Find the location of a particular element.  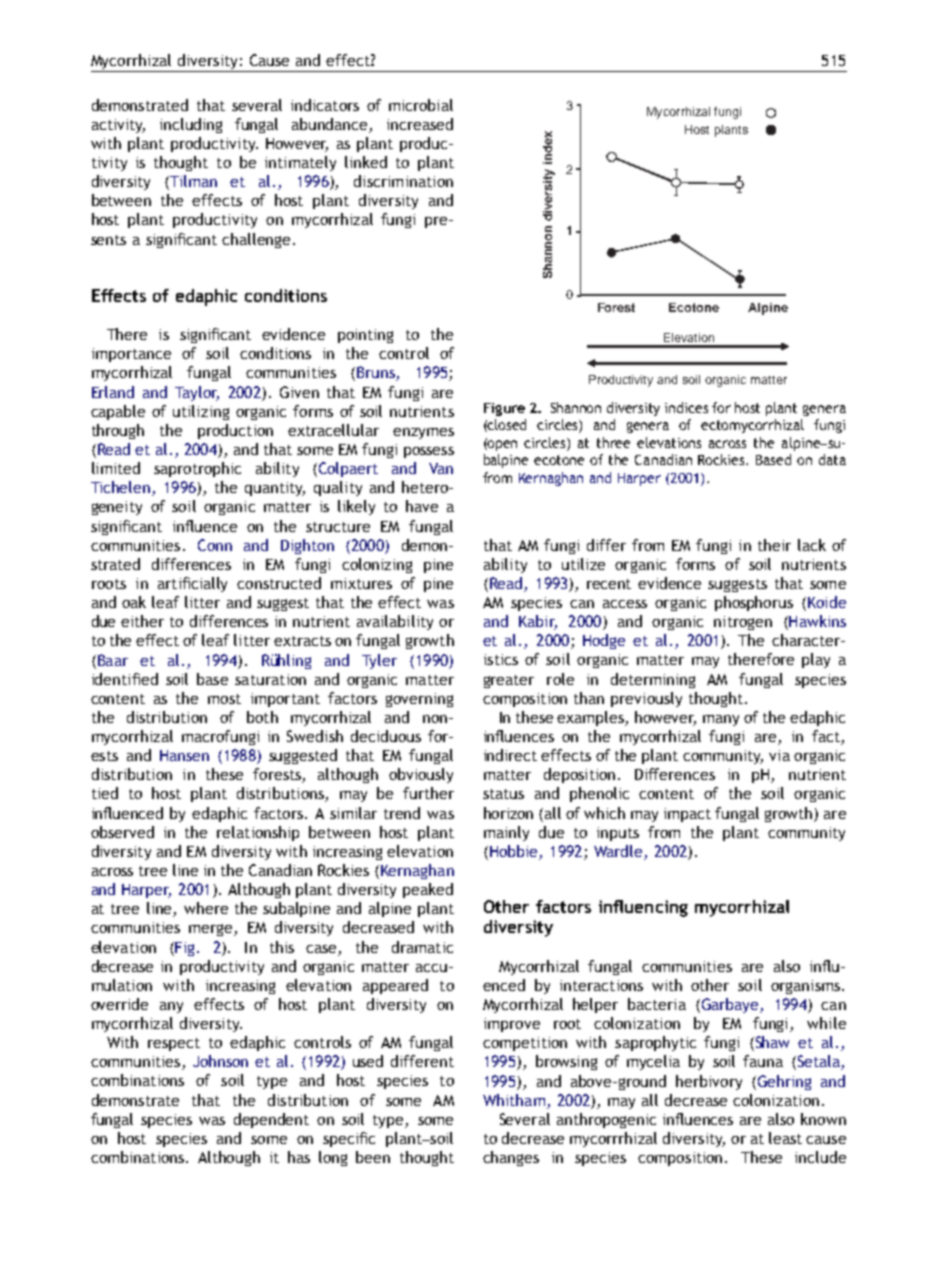

microbial is located at coordinates (421, 105).
